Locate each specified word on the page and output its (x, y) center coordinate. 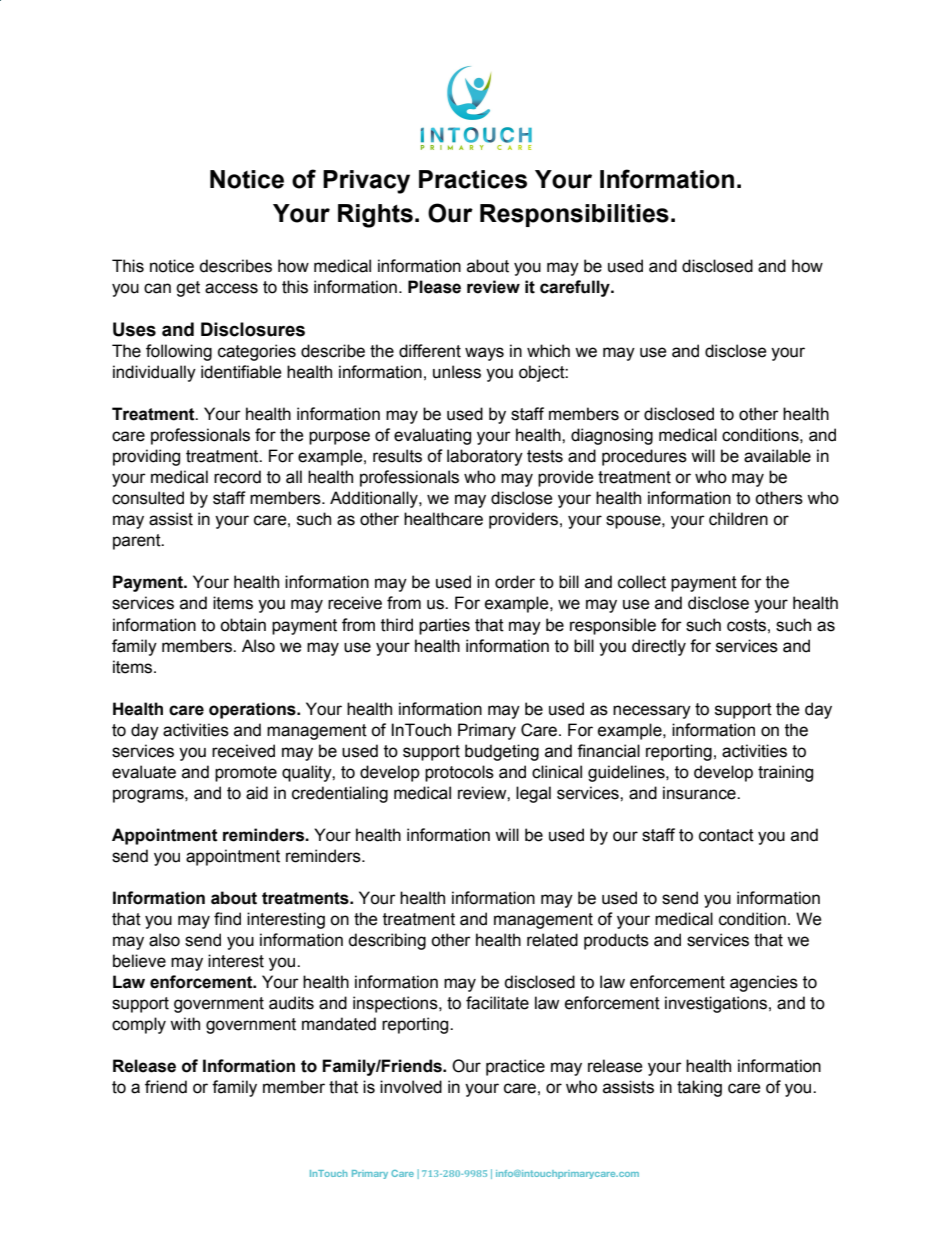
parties (444, 626)
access (231, 288)
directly (659, 647)
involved (411, 1087)
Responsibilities (574, 215)
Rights (375, 216)
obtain (243, 625)
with (185, 1024)
